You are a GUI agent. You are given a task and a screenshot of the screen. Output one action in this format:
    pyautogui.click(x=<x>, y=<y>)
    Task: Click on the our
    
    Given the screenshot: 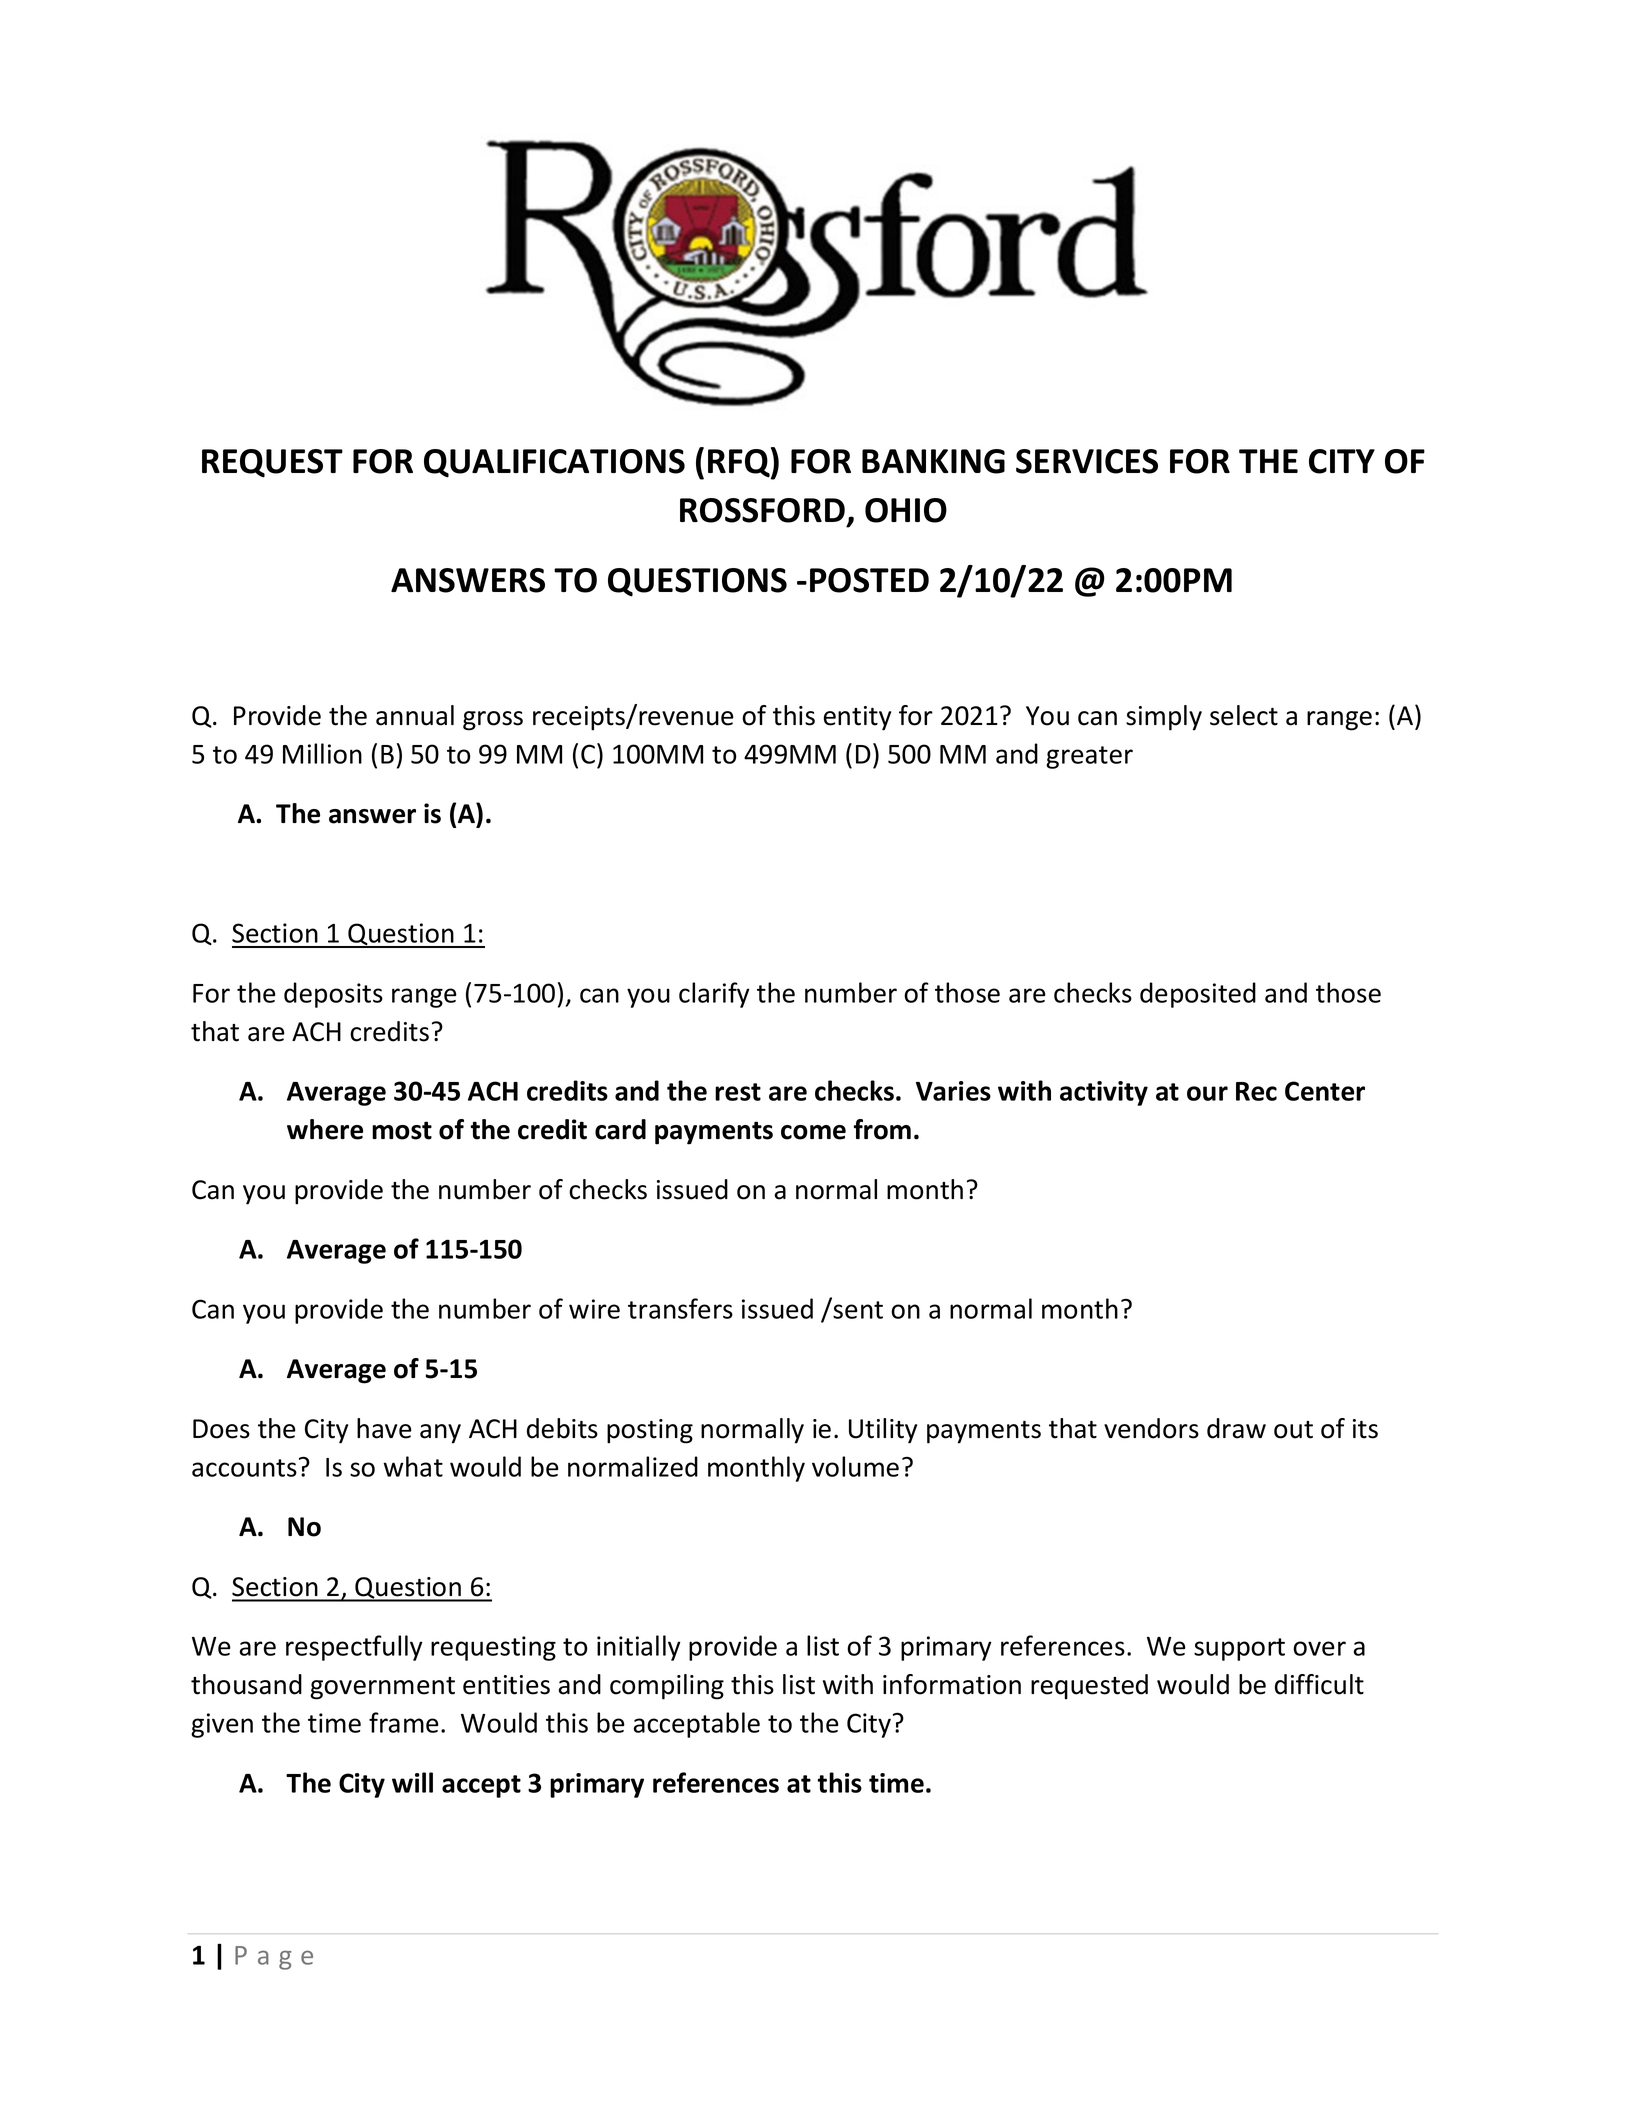 What is the action you would take?
    pyautogui.click(x=1207, y=1093)
